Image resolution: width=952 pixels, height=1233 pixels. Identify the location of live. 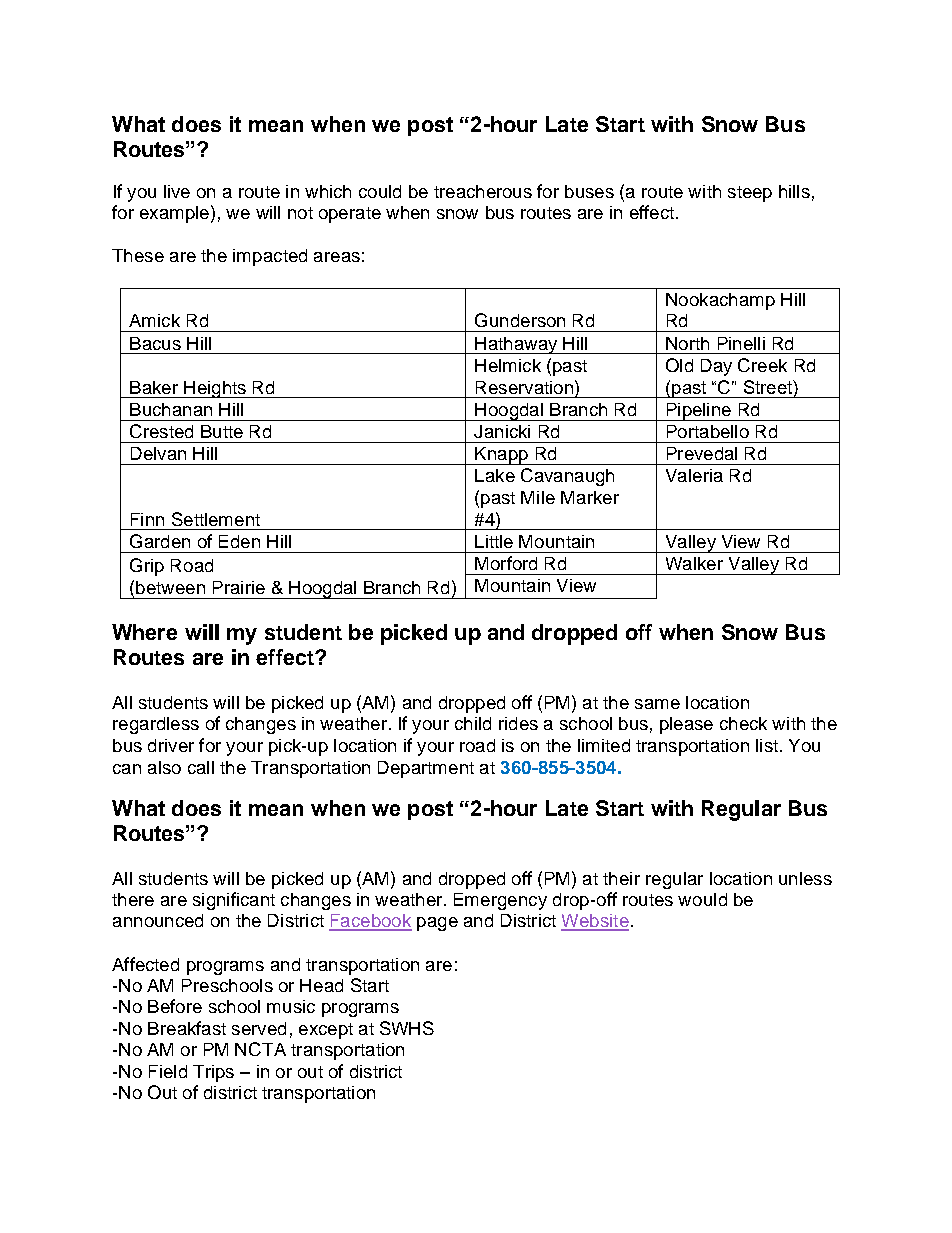
(177, 191).
